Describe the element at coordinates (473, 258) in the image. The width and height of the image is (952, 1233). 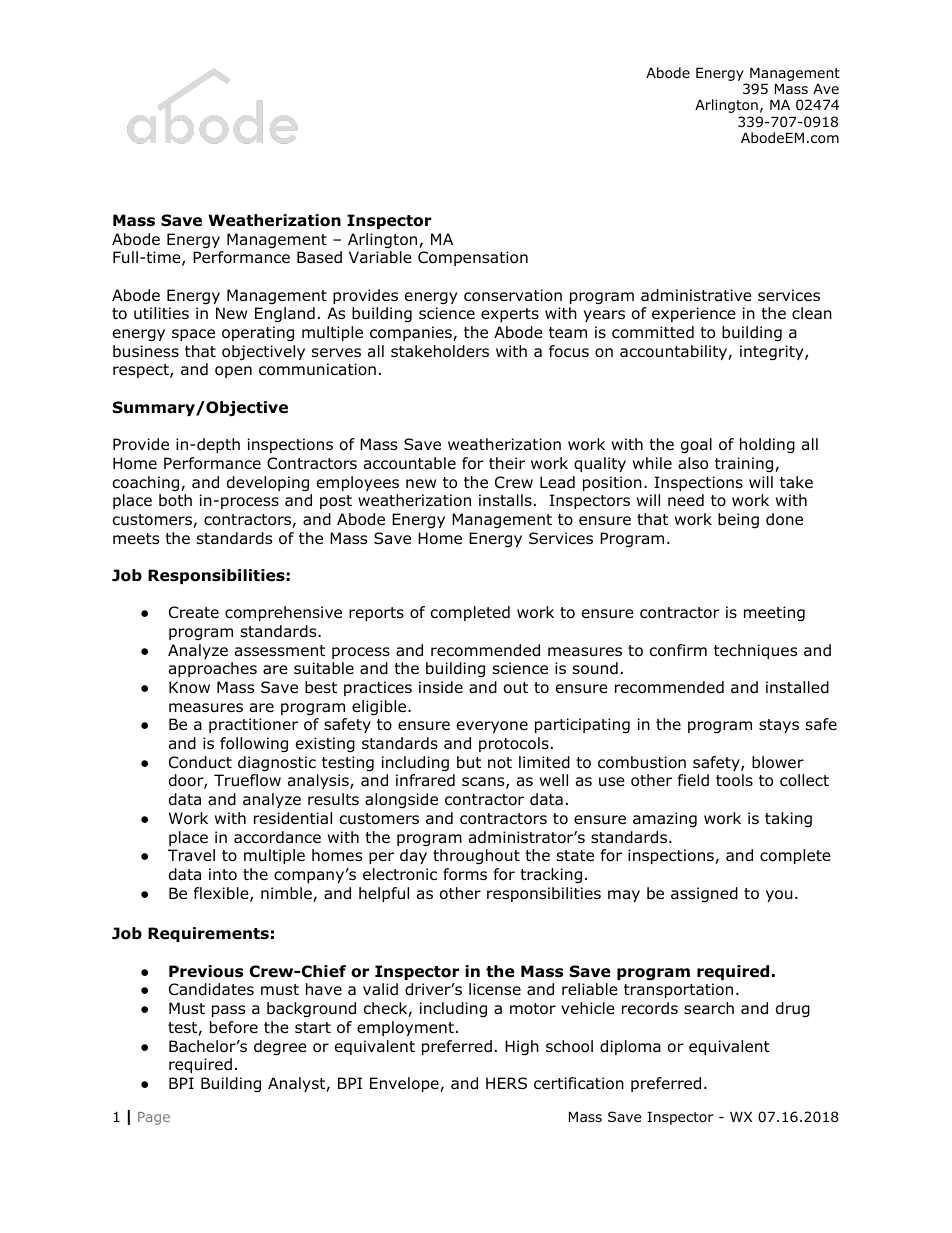
I see `Compensation` at that location.
